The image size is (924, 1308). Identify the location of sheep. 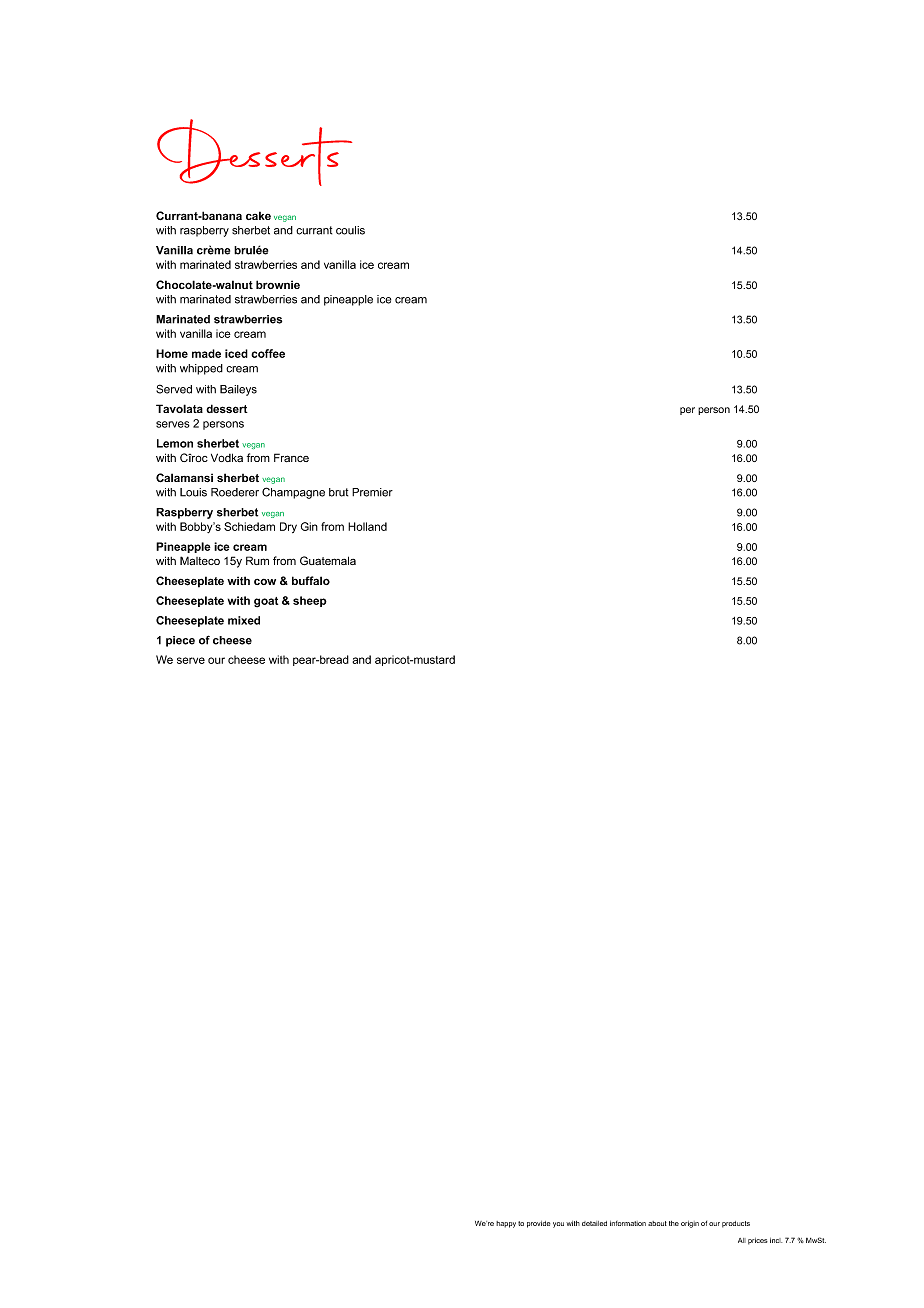
(310, 601).
